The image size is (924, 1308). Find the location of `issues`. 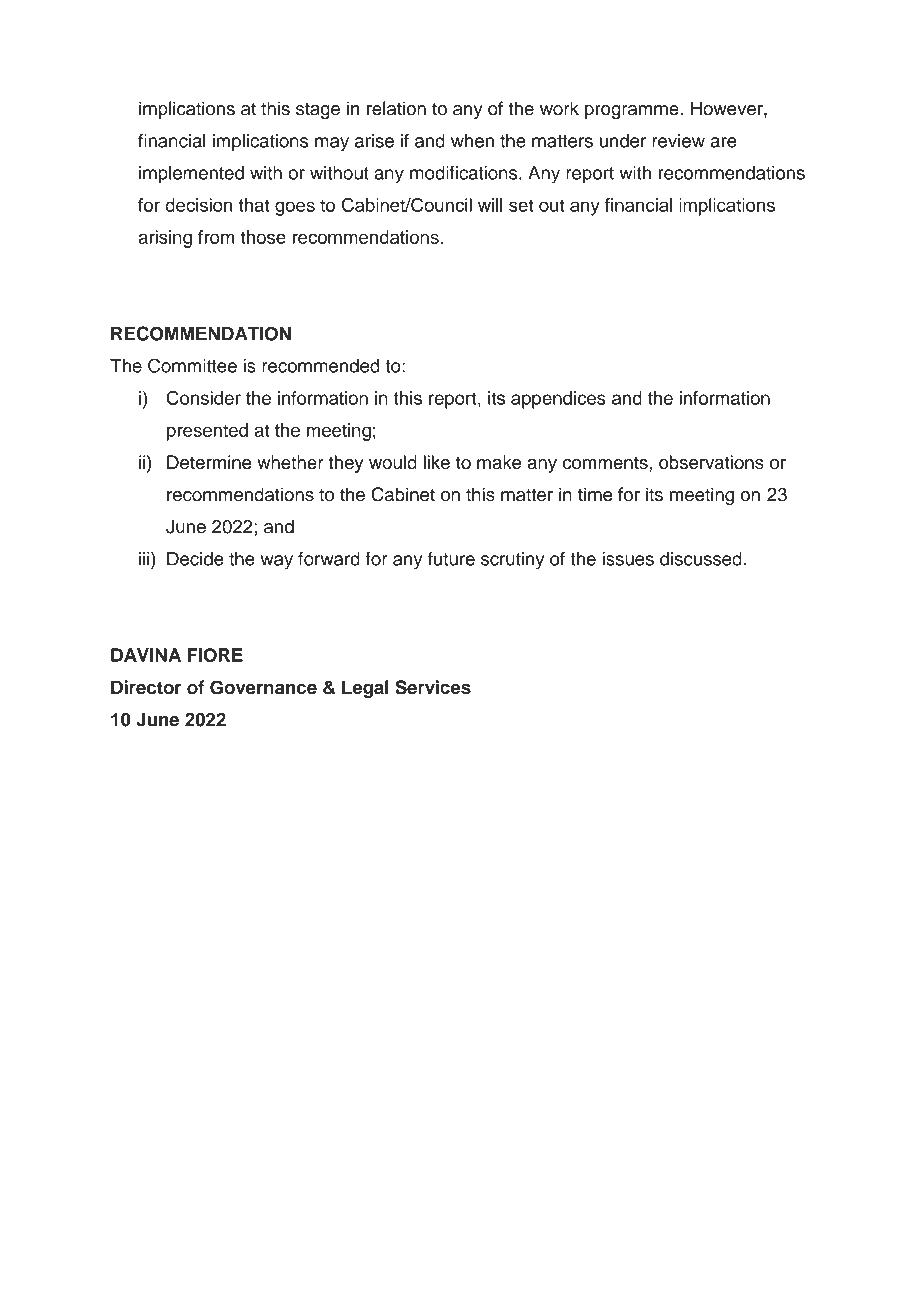

issues is located at coordinates (628, 559).
